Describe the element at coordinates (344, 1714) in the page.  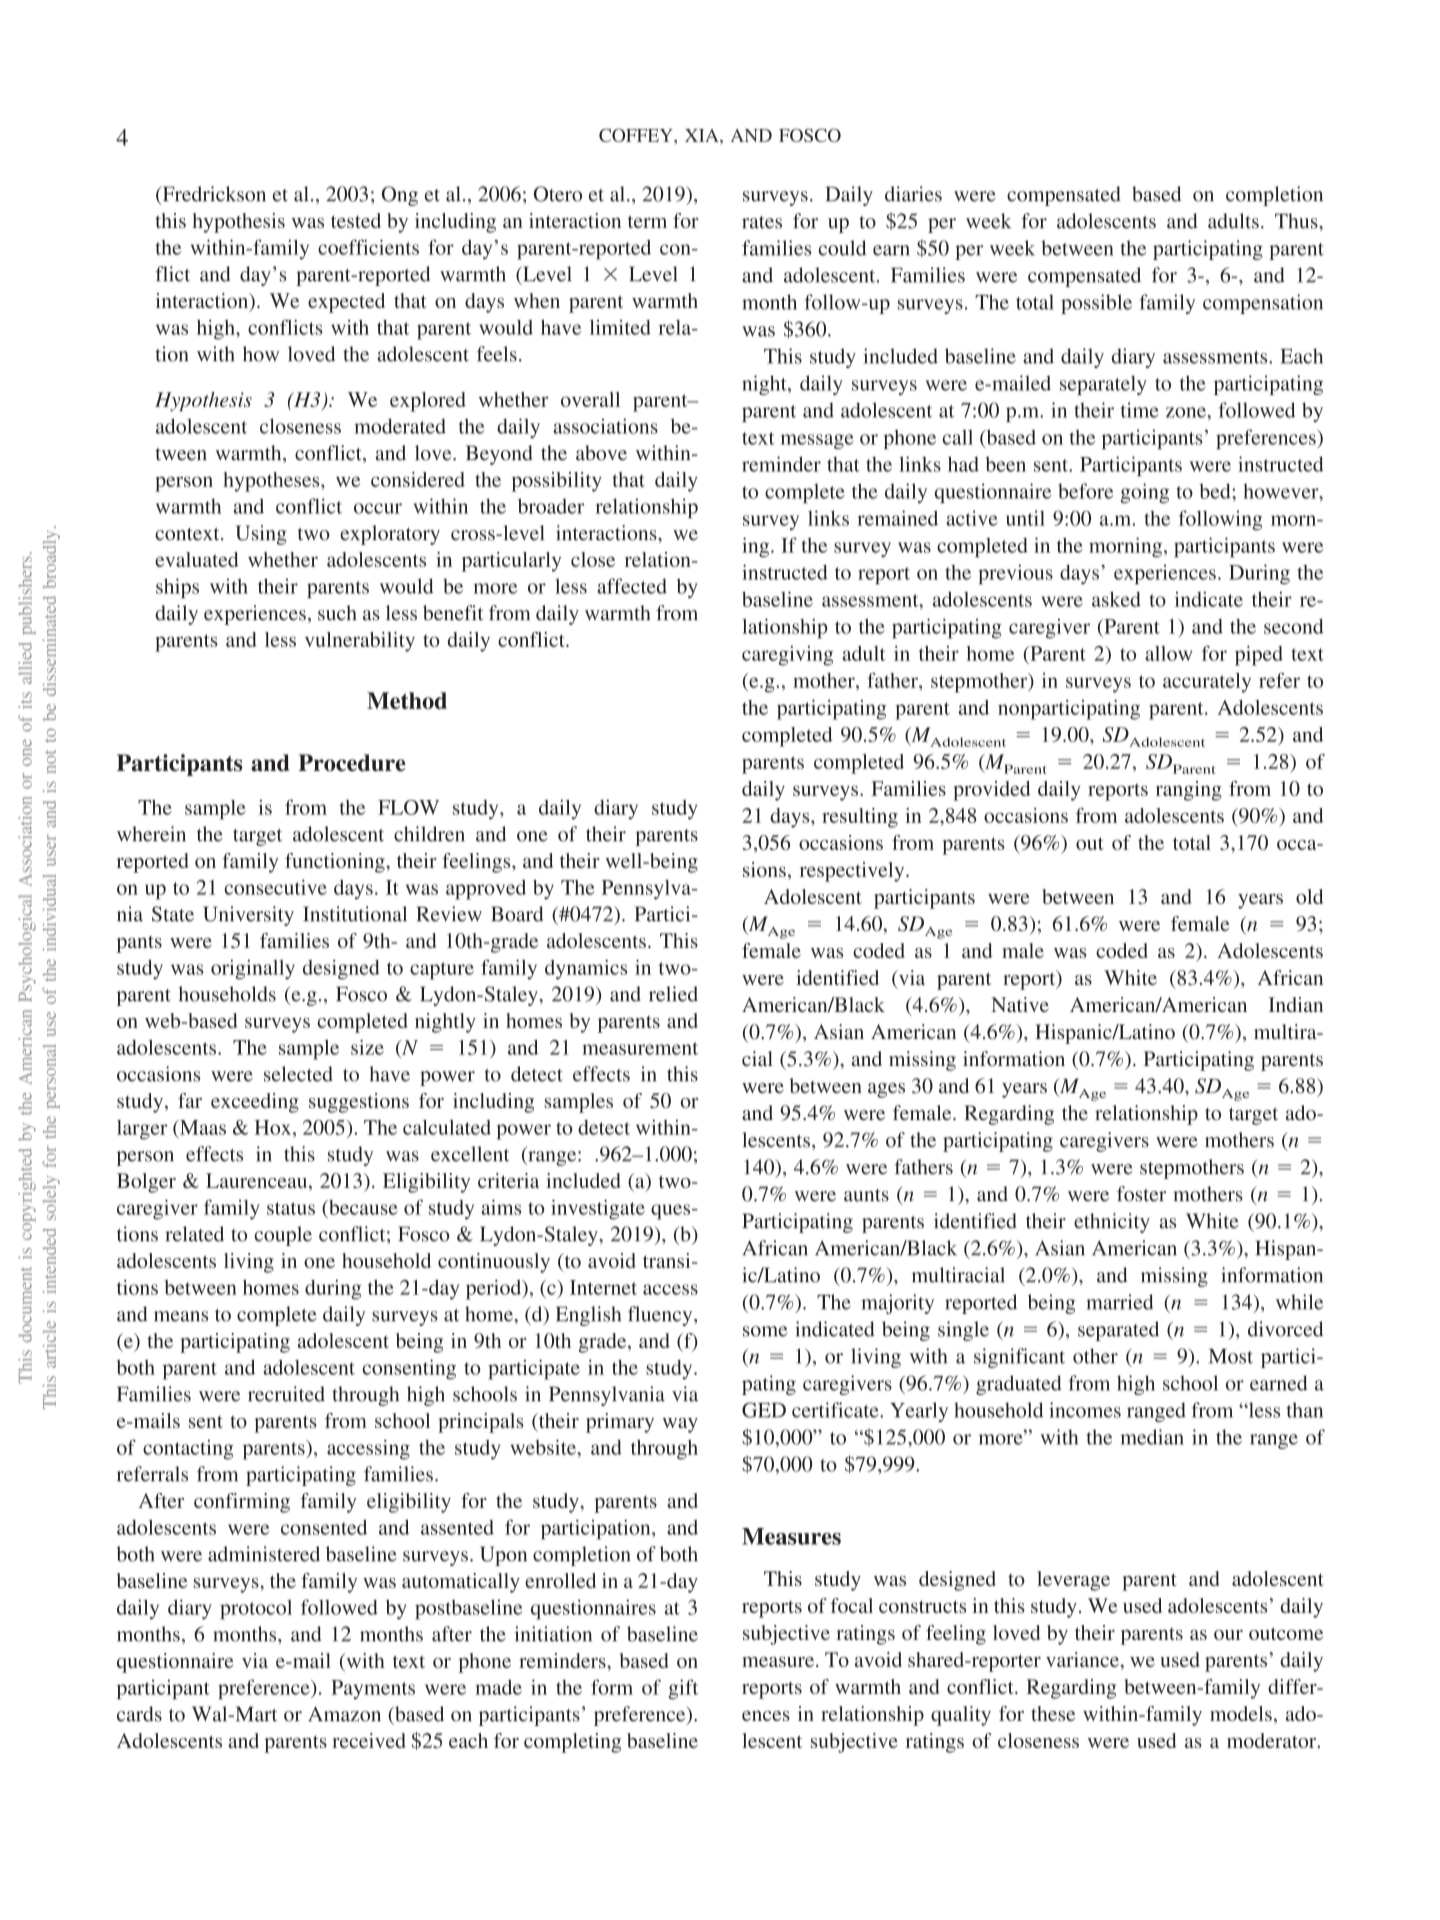
I see `Amazon` at that location.
